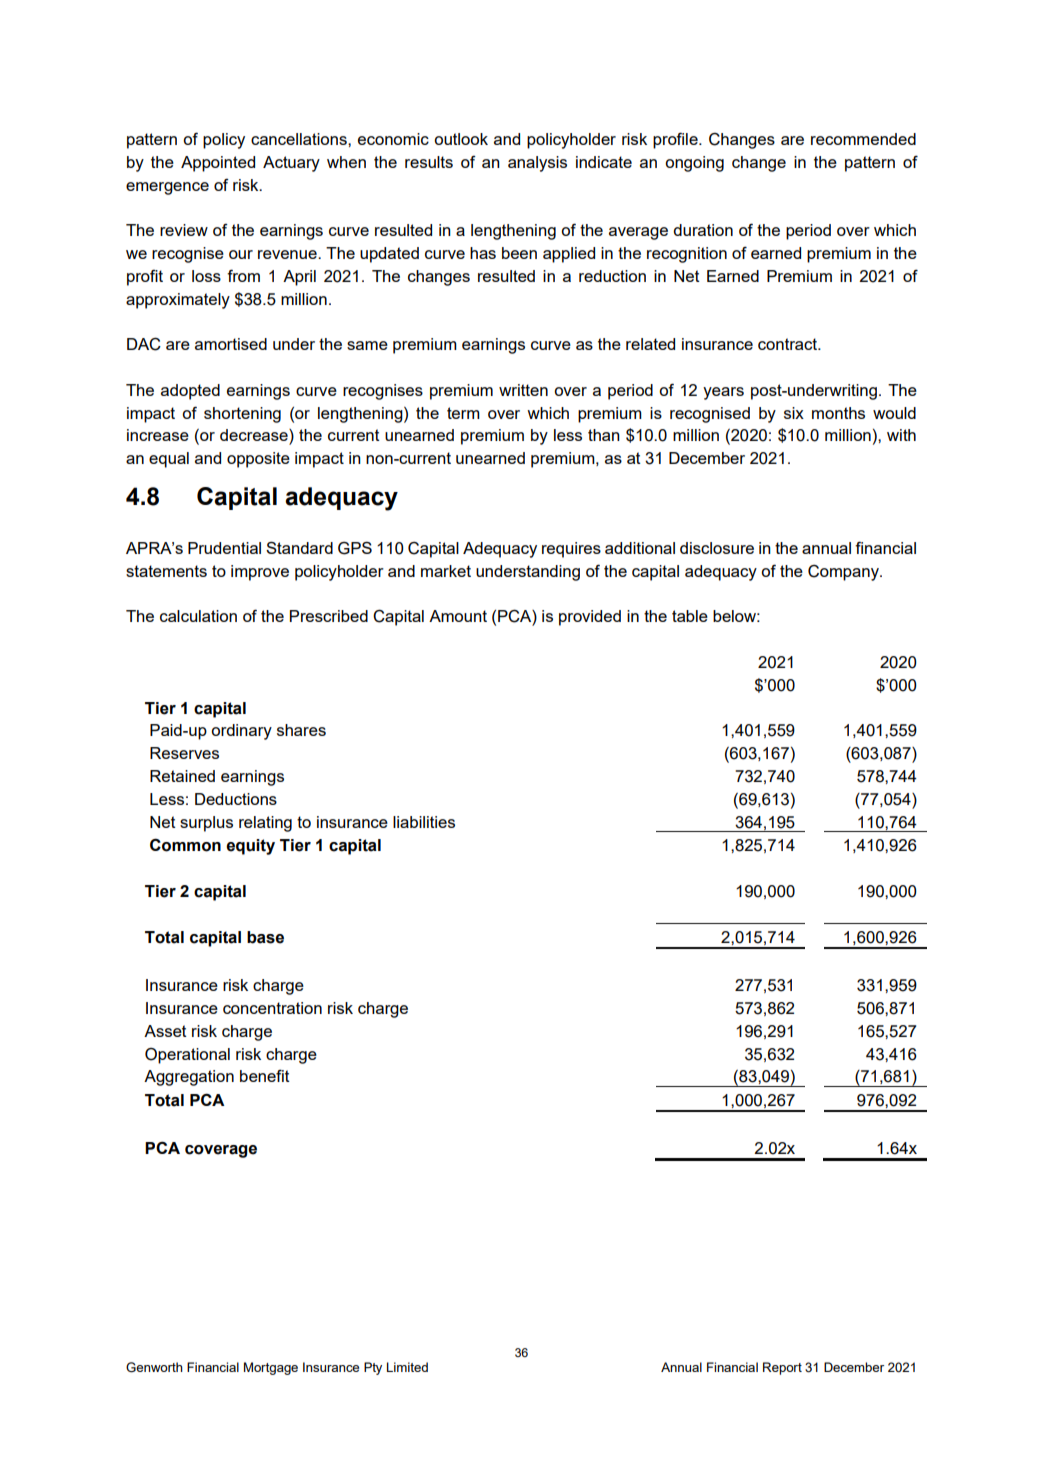 The image size is (1043, 1475). I want to click on ordinary, so click(241, 732).
